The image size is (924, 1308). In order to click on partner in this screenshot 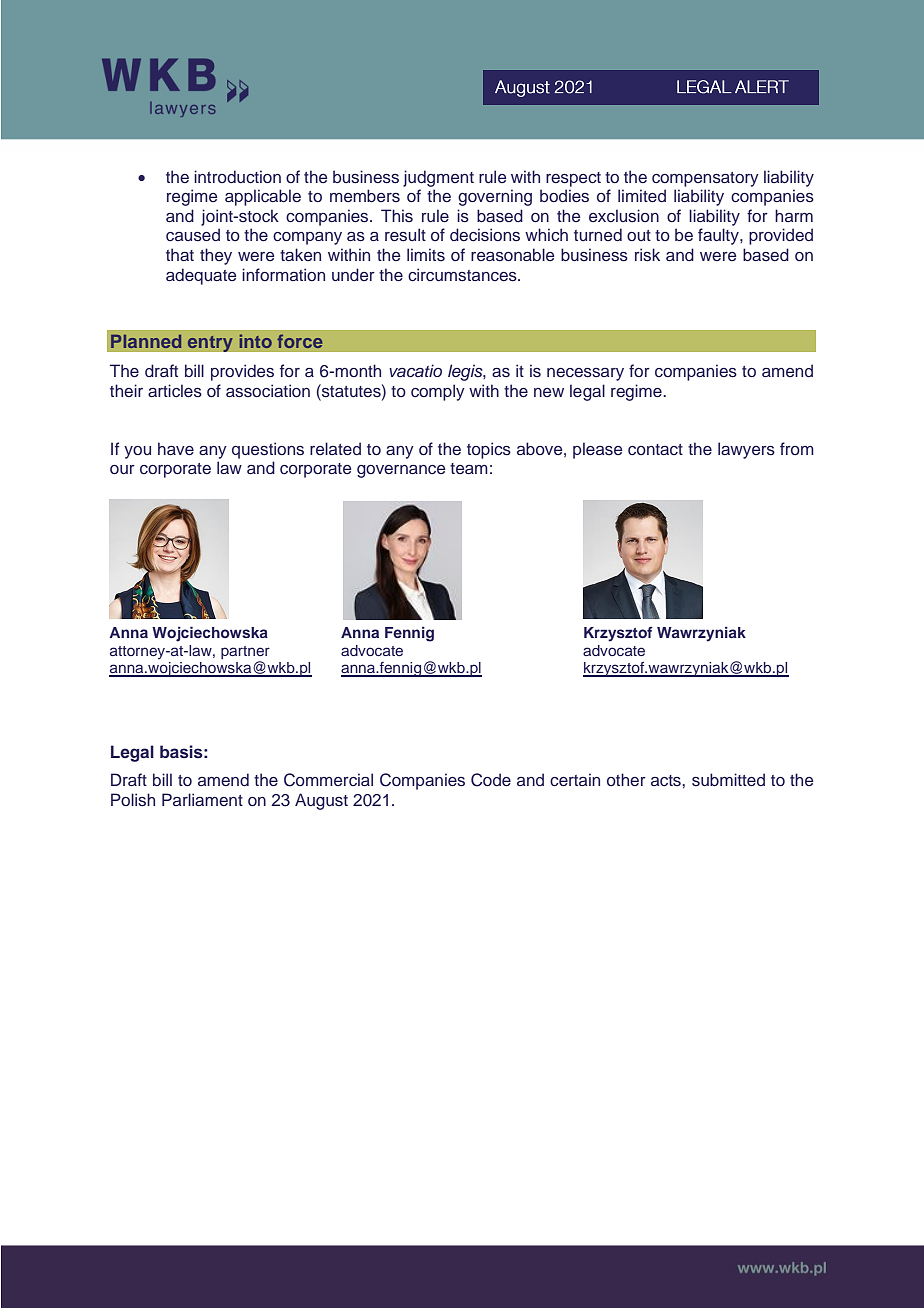, I will do `click(245, 652)`.
